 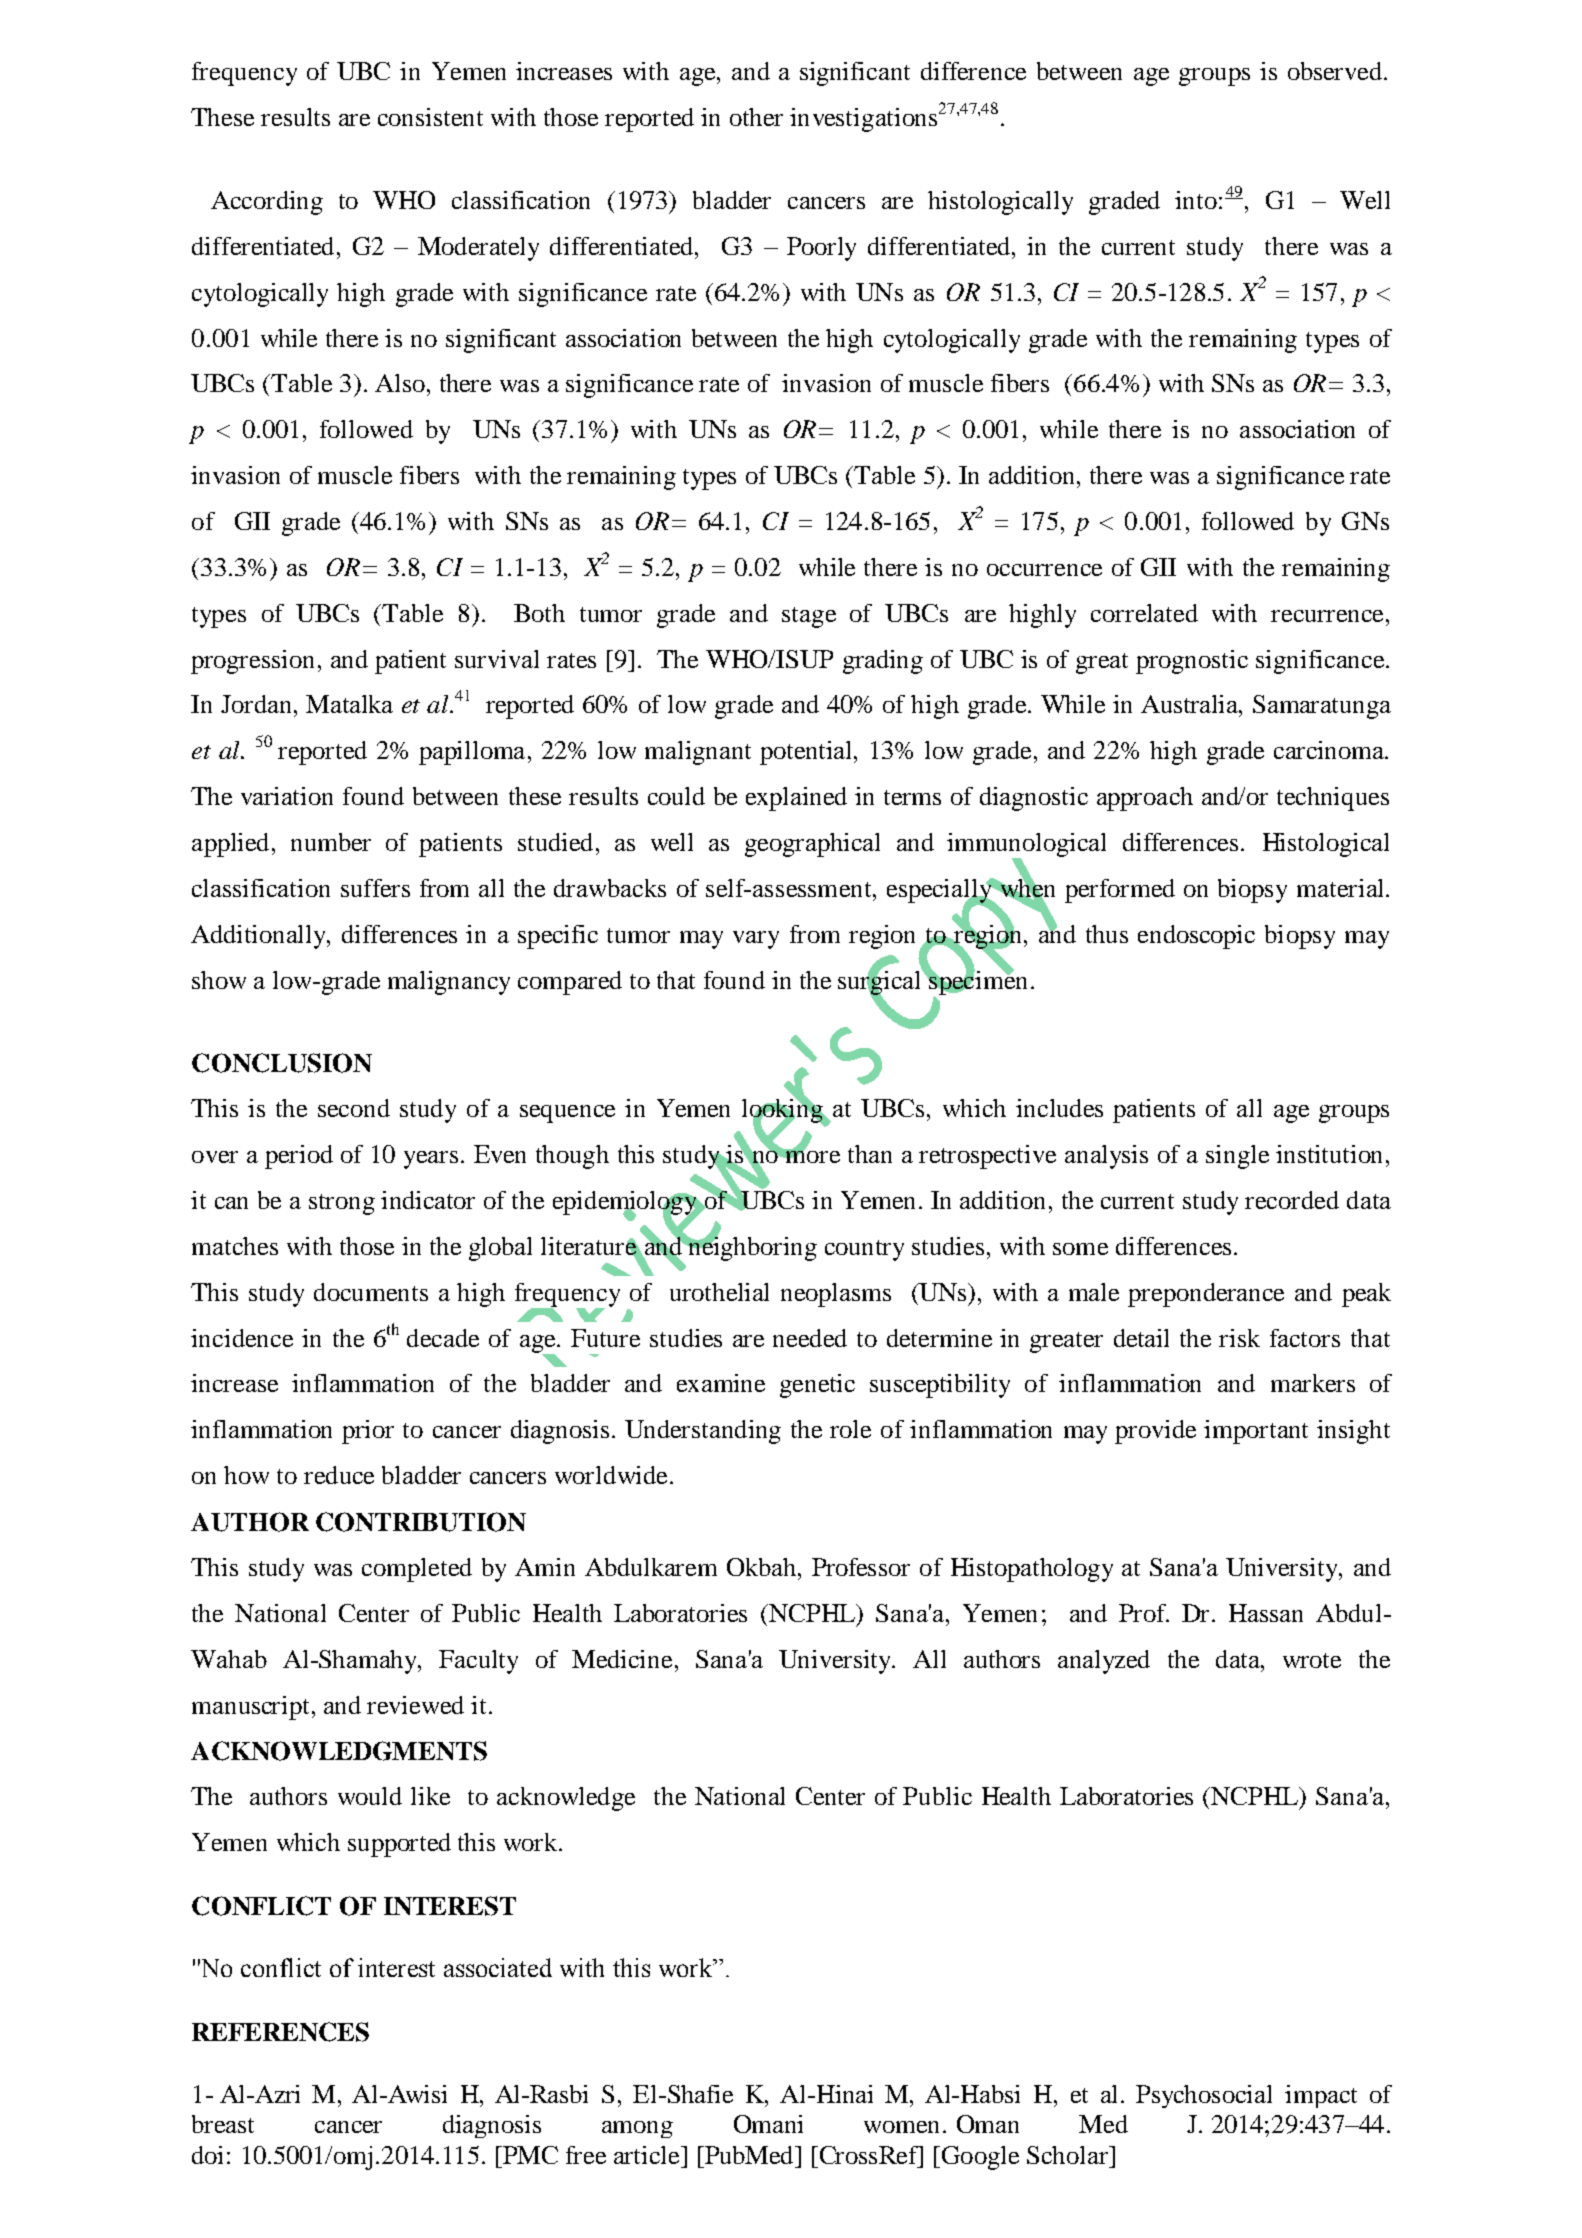 What do you see at coordinates (1335, 71) in the image?
I see `observed` at bounding box center [1335, 71].
